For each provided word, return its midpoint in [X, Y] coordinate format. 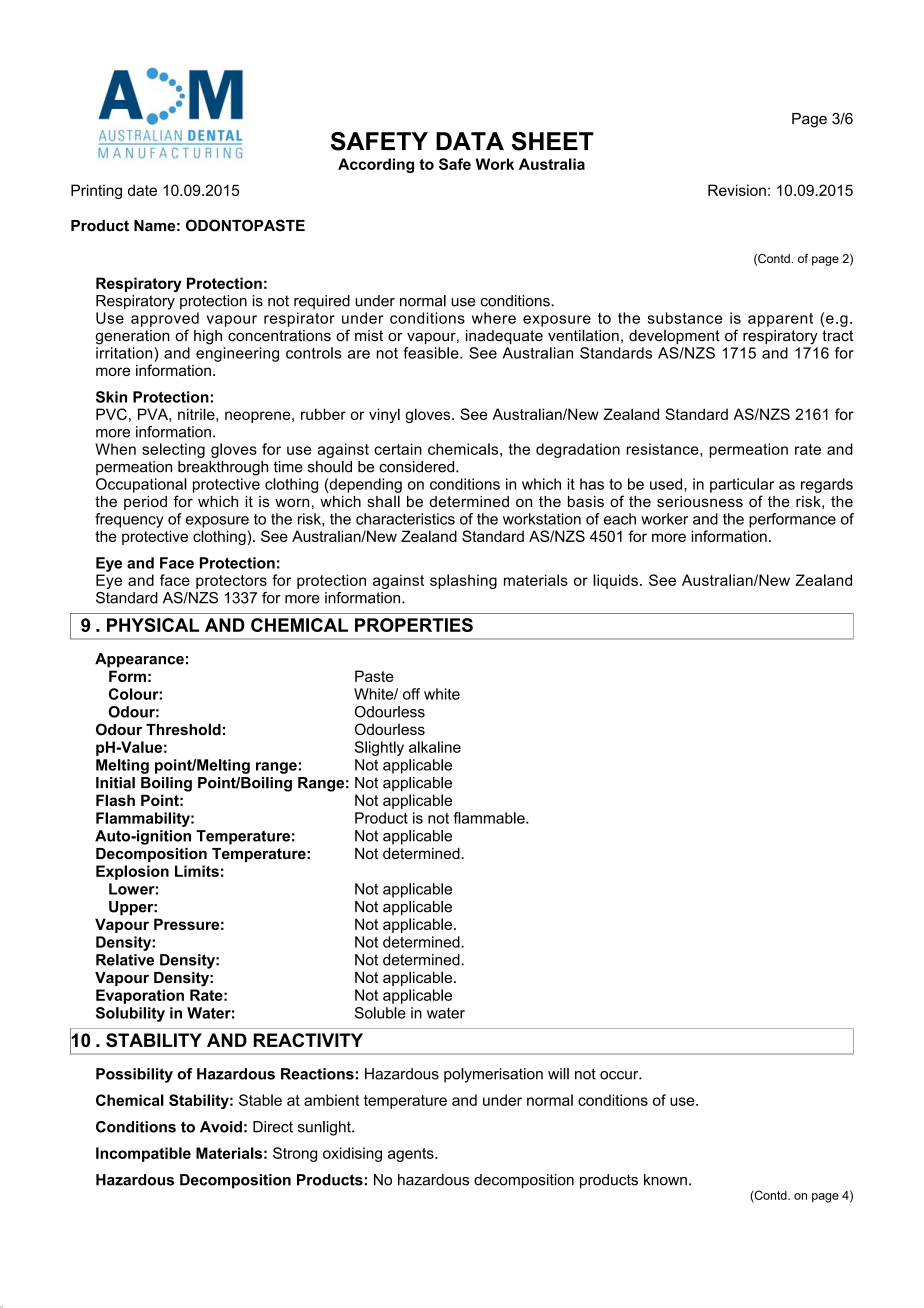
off [411, 694]
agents [412, 1155]
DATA [470, 141]
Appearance [139, 660]
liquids [615, 581]
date [142, 190]
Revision [737, 190]
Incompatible [143, 1154]
